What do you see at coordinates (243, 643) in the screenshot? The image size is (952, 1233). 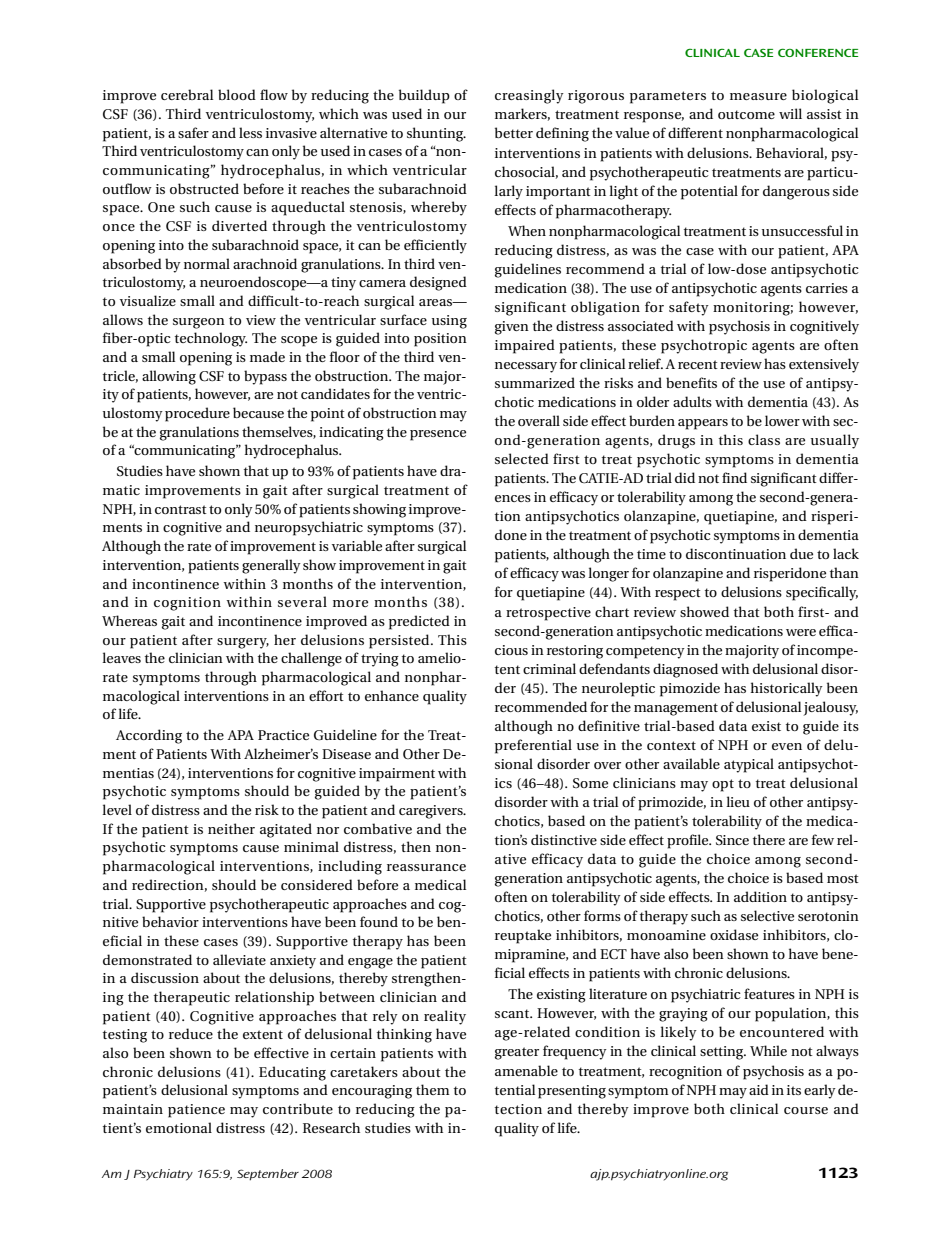 I see `surgery` at bounding box center [243, 643].
